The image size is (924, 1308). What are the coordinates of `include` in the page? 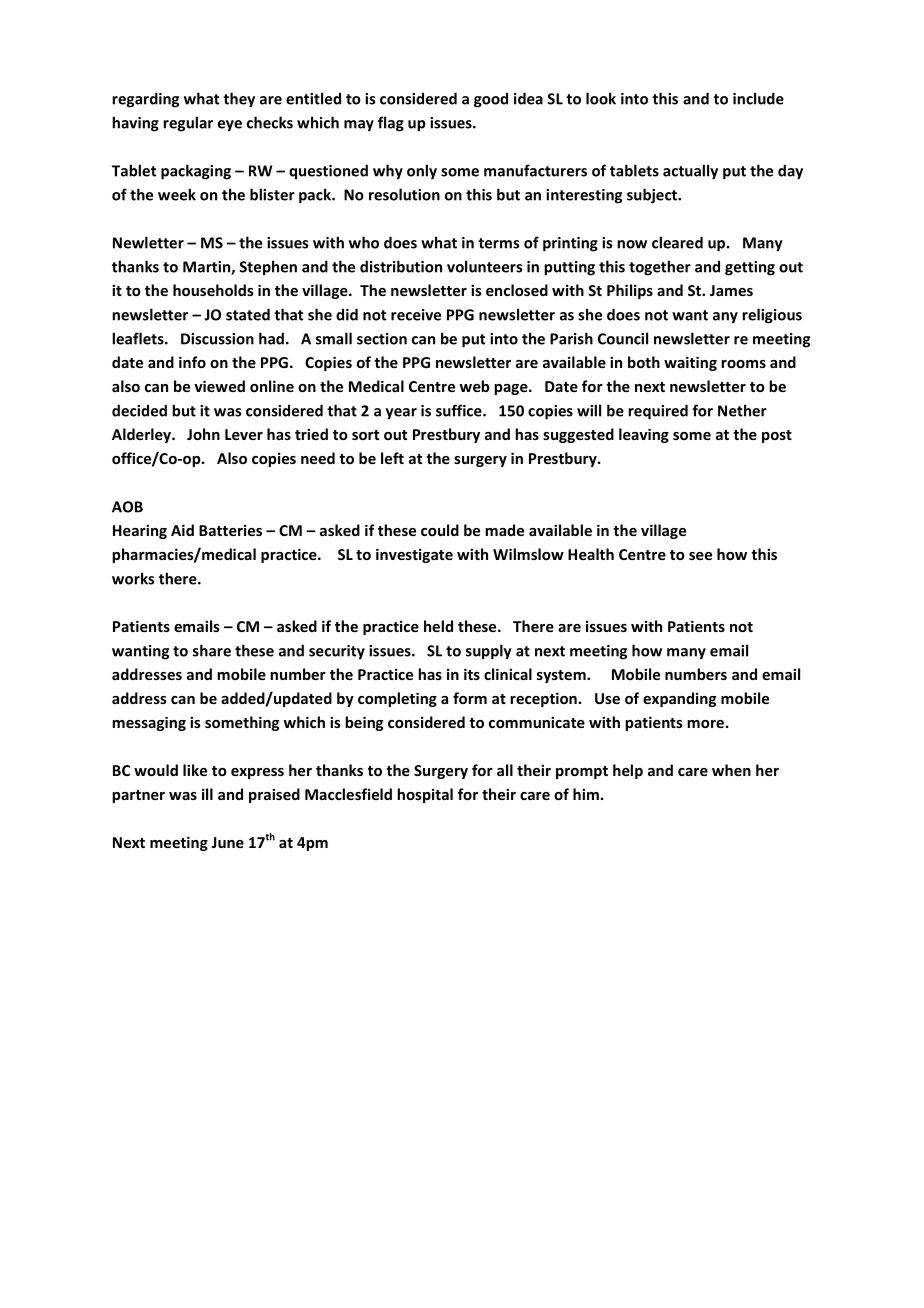 It's located at (758, 98).
